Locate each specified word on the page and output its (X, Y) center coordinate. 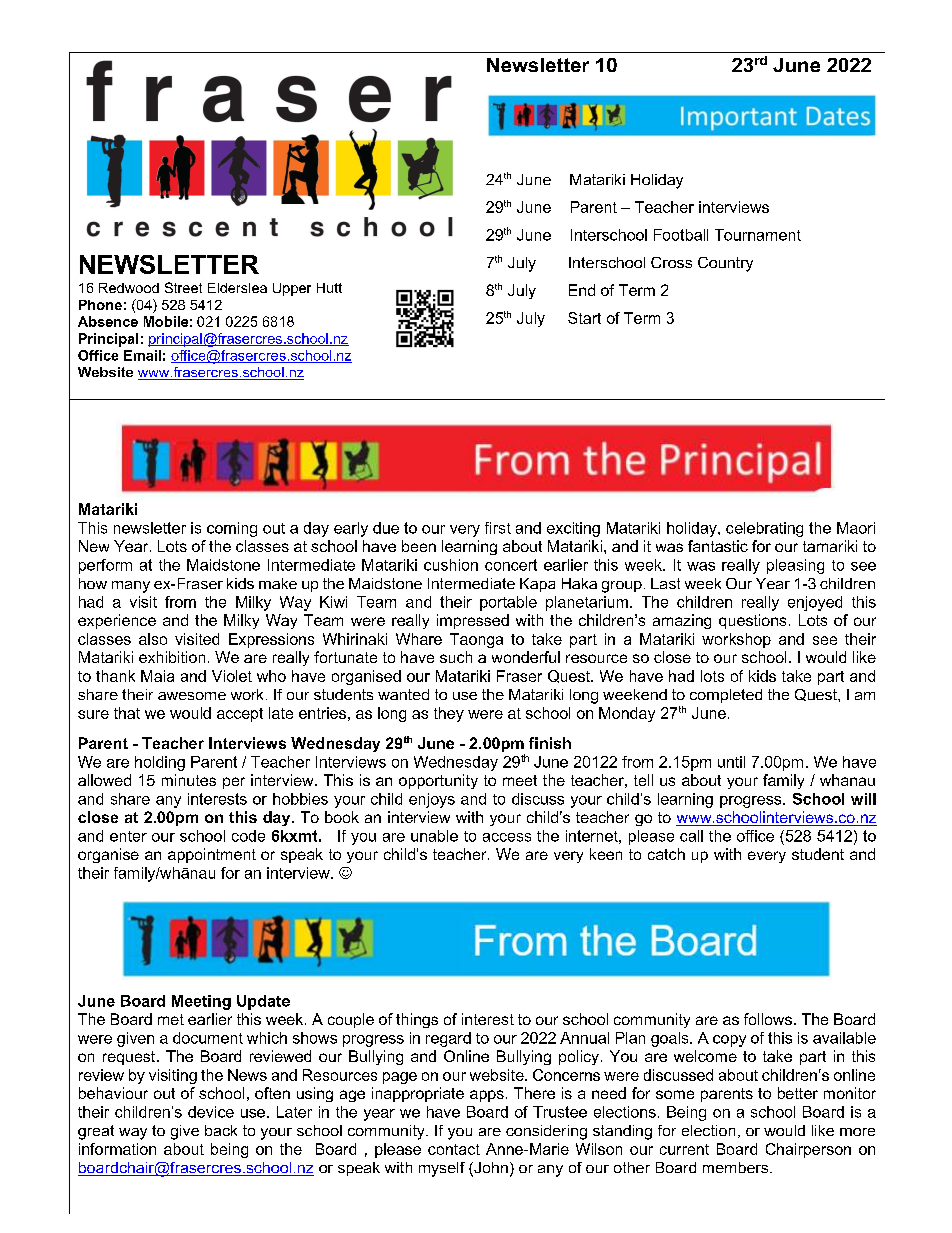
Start (584, 318)
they (449, 714)
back (221, 1130)
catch (666, 854)
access (507, 837)
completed (726, 696)
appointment (212, 855)
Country (725, 264)
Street (183, 287)
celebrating (764, 529)
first (498, 528)
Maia (157, 676)
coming (232, 529)
